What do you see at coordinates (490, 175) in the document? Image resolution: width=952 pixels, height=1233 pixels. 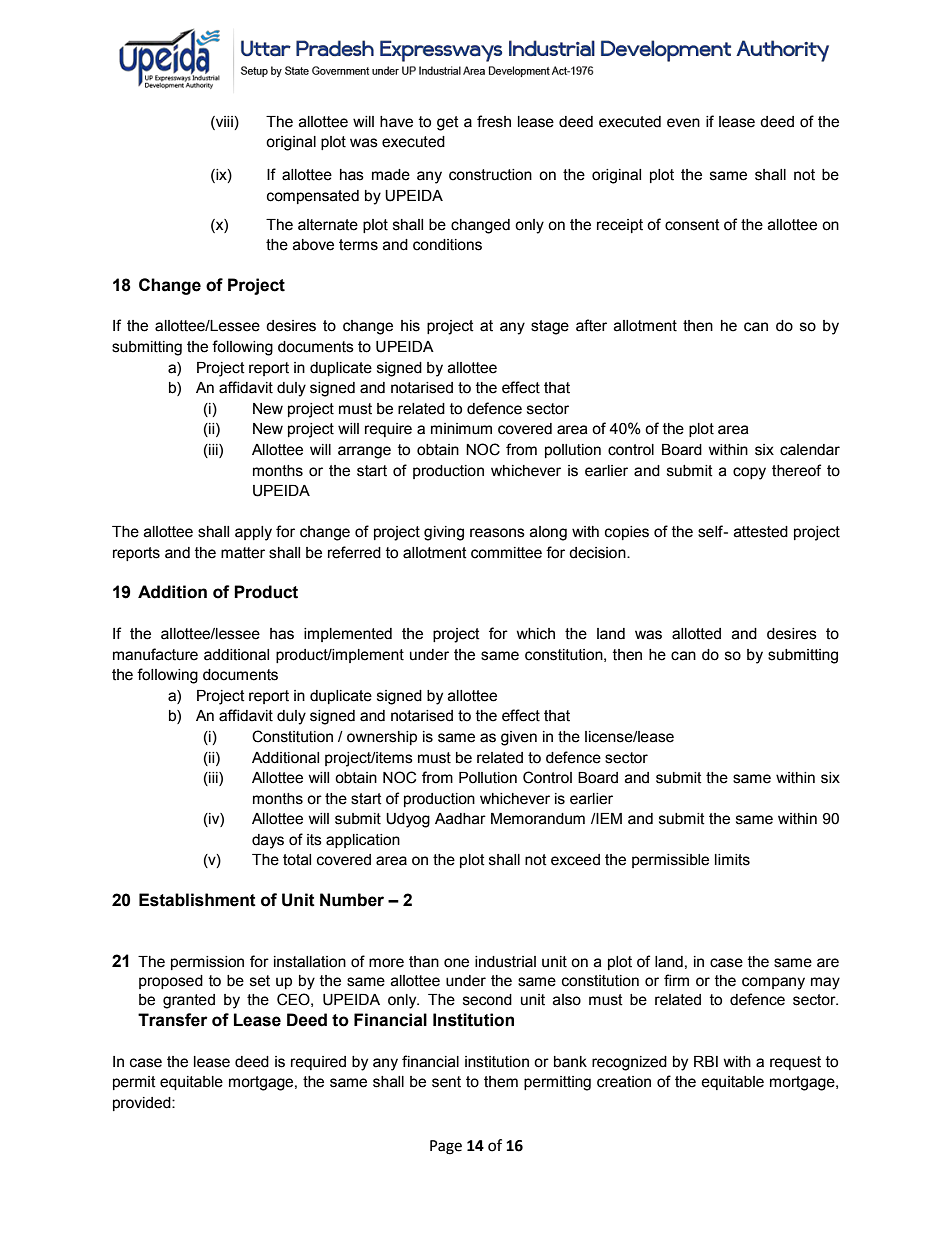 I see `construction` at bounding box center [490, 175].
